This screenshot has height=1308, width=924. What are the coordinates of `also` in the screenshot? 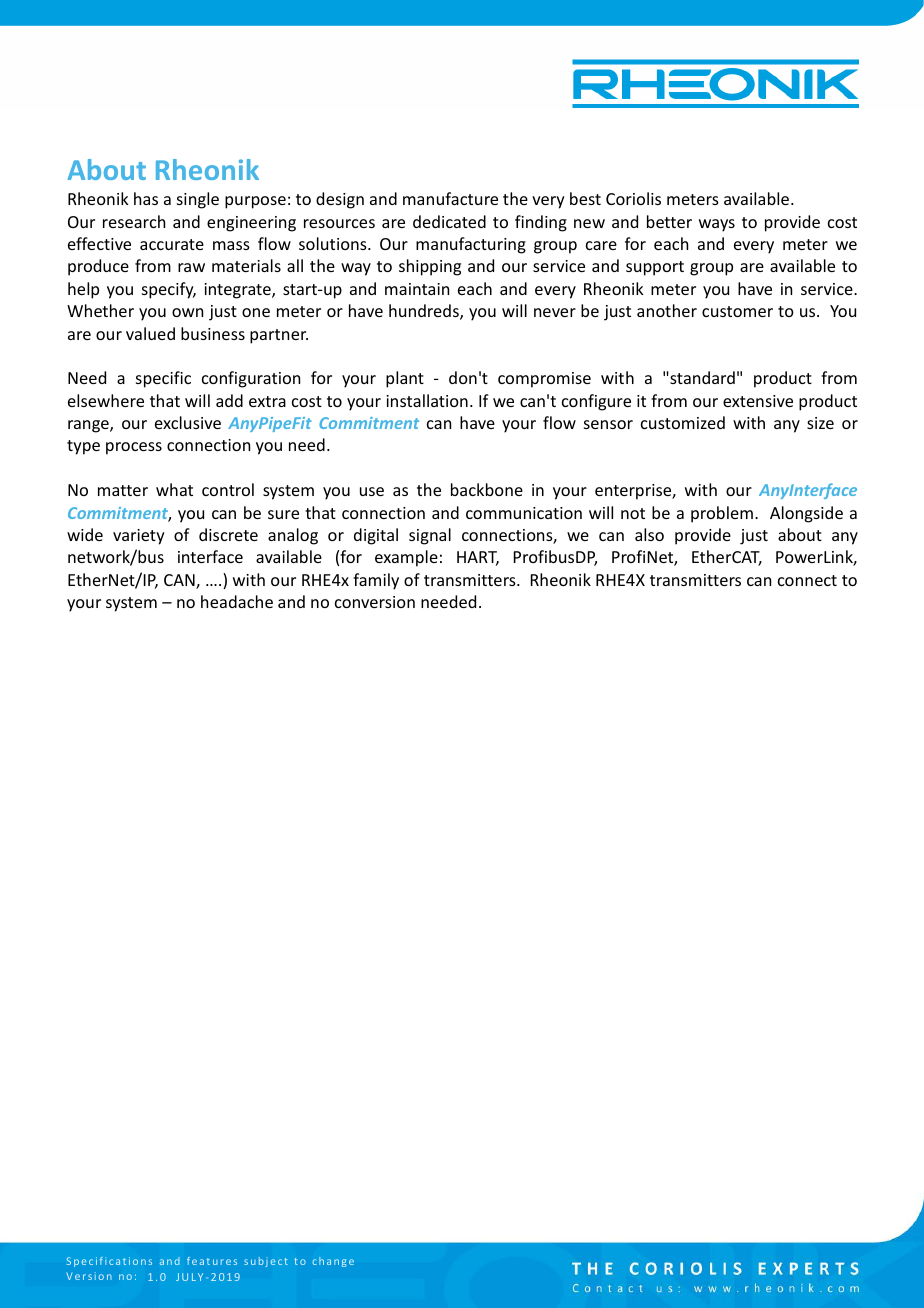 It's located at (649, 534).
